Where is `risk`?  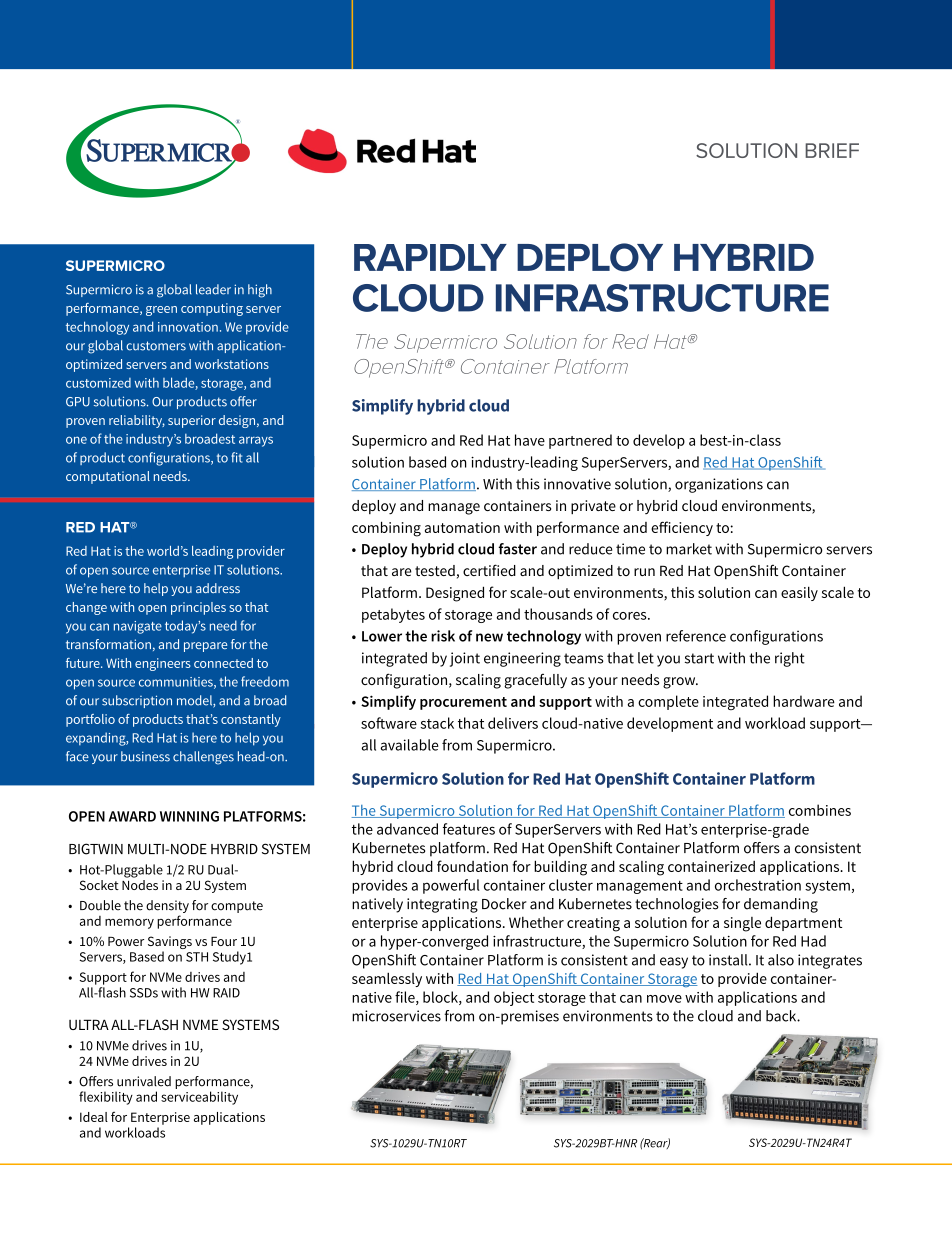
risk is located at coordinates (443, 636).
